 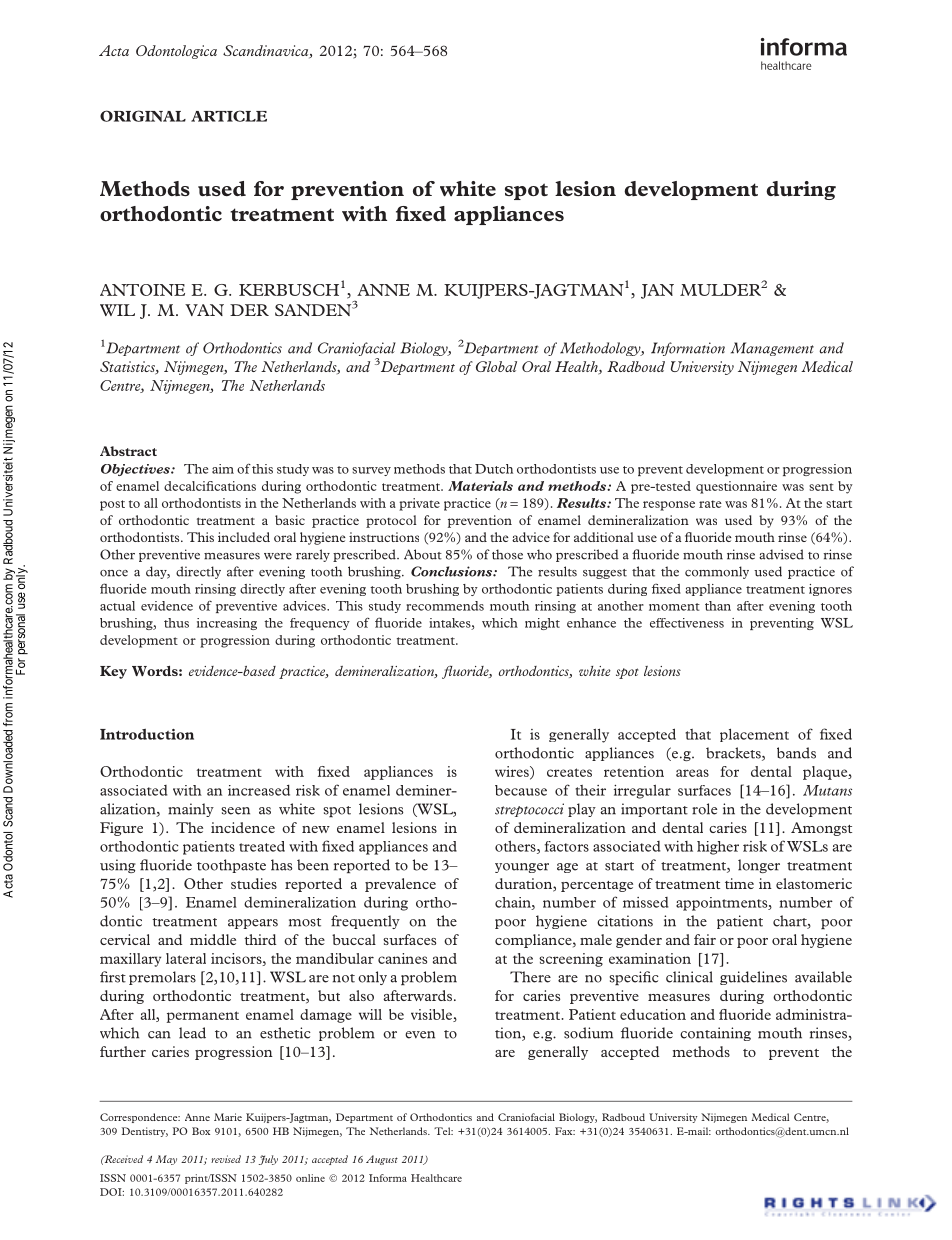 I want to click on seen, so click(x=235, y=811).
